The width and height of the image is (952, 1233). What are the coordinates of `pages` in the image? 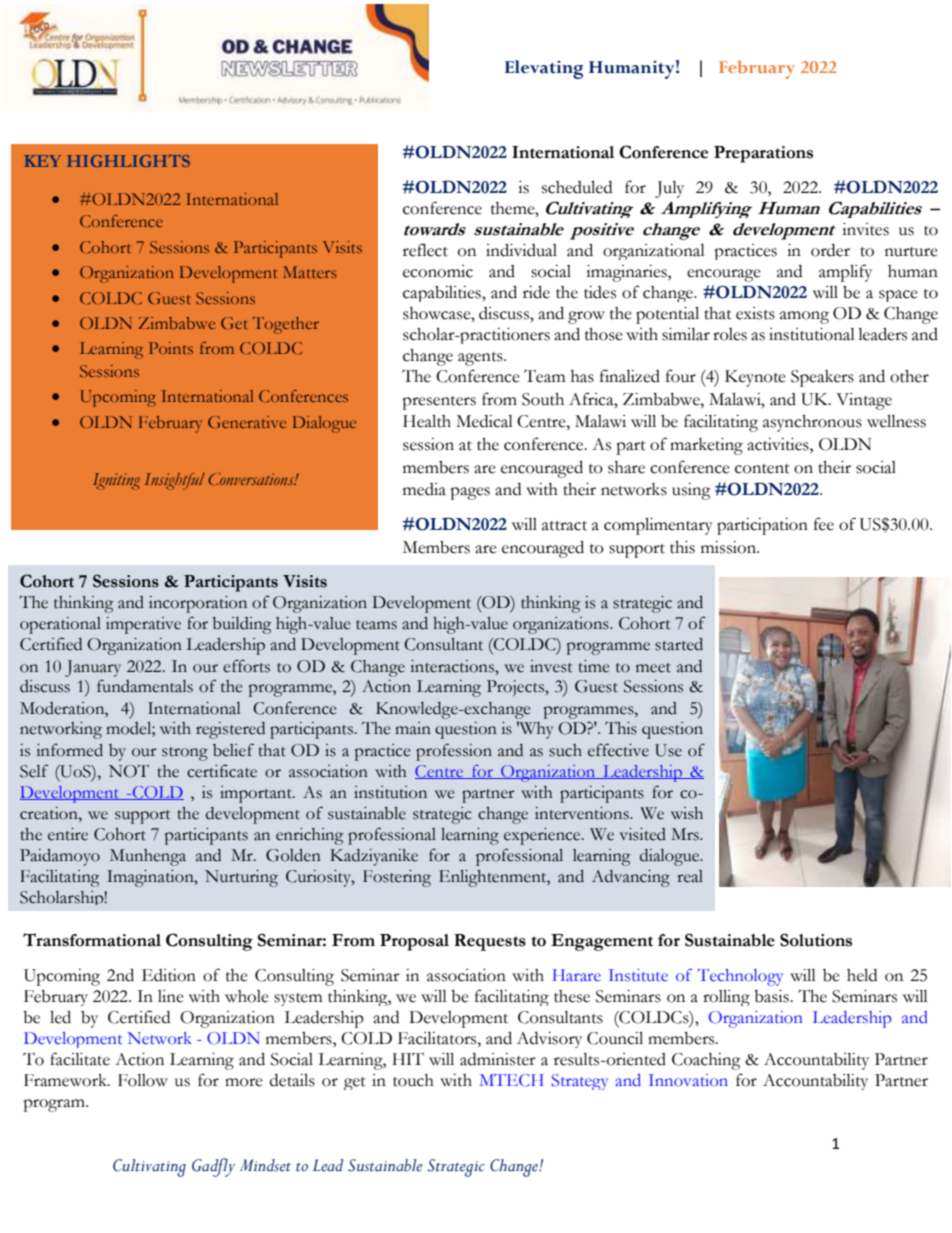 It's located at (470, 493).
